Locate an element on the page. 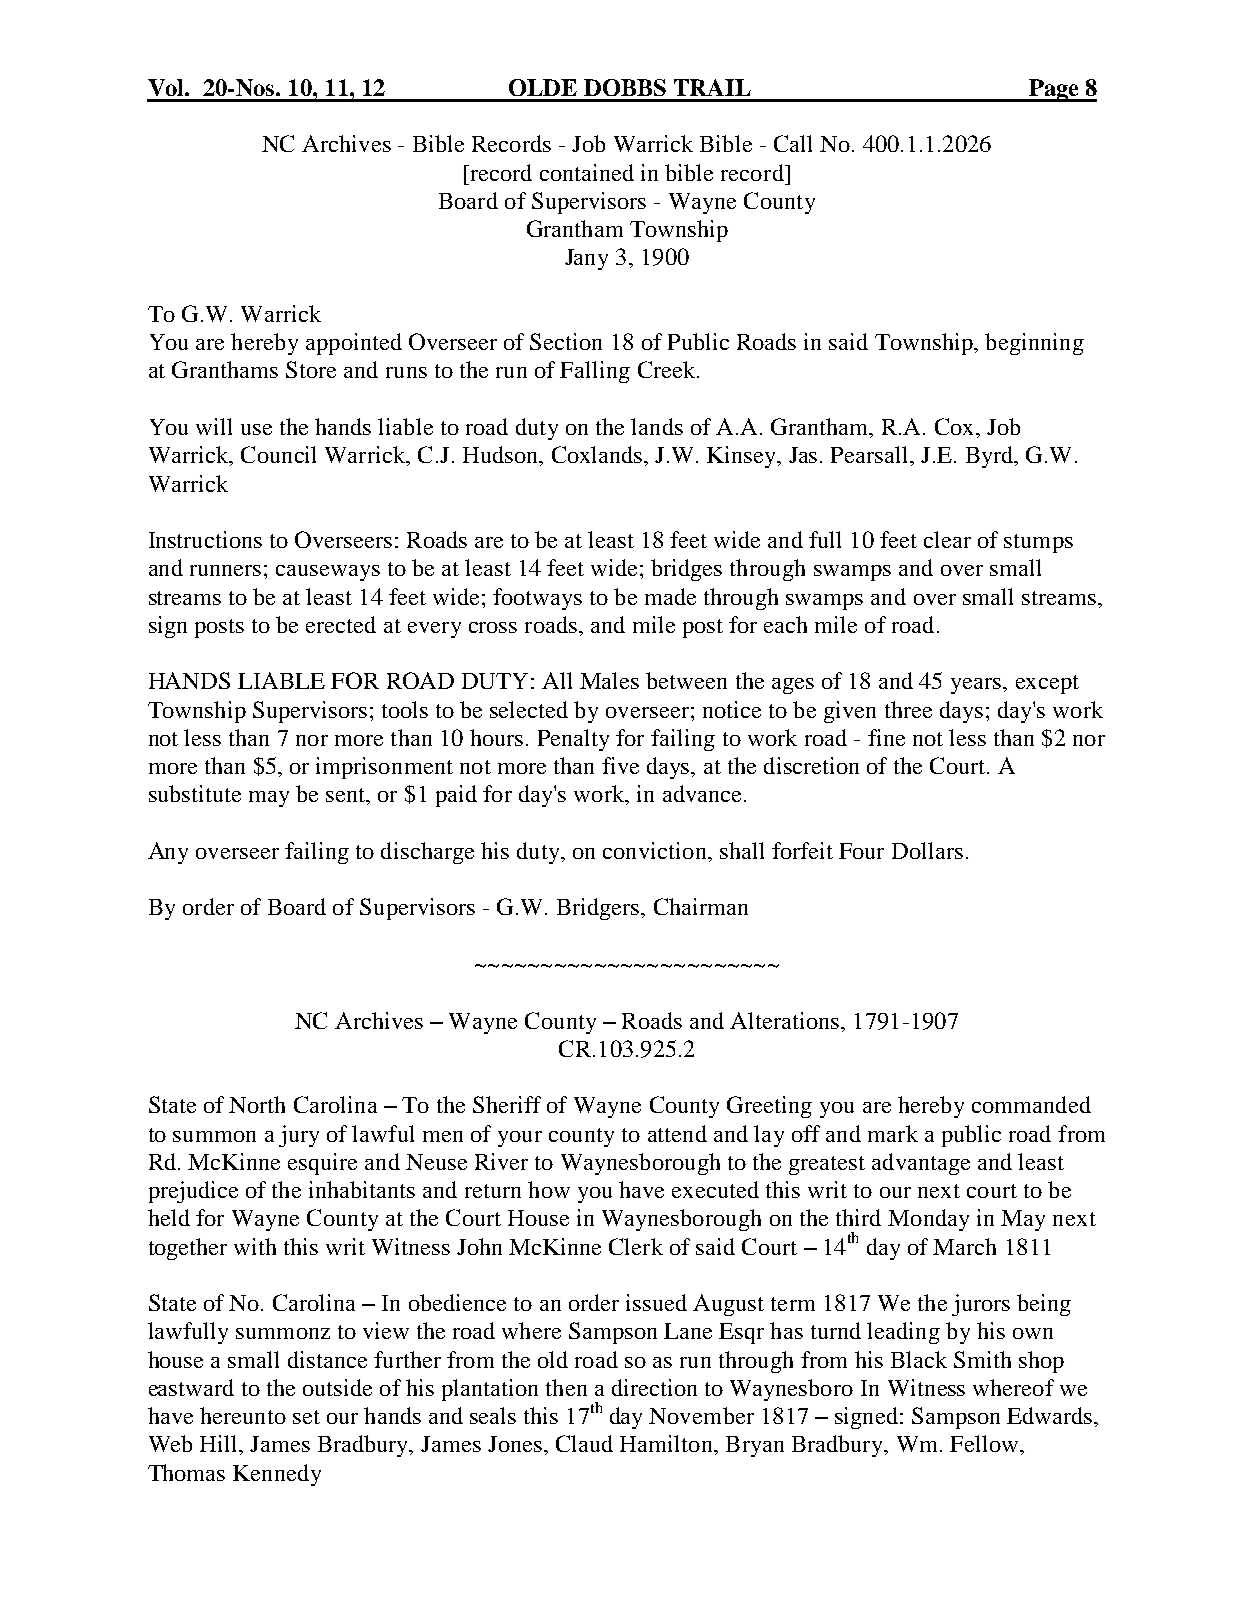 The width and height of the document is (1254, 1622). contained is located at coordinates (587, 172).
